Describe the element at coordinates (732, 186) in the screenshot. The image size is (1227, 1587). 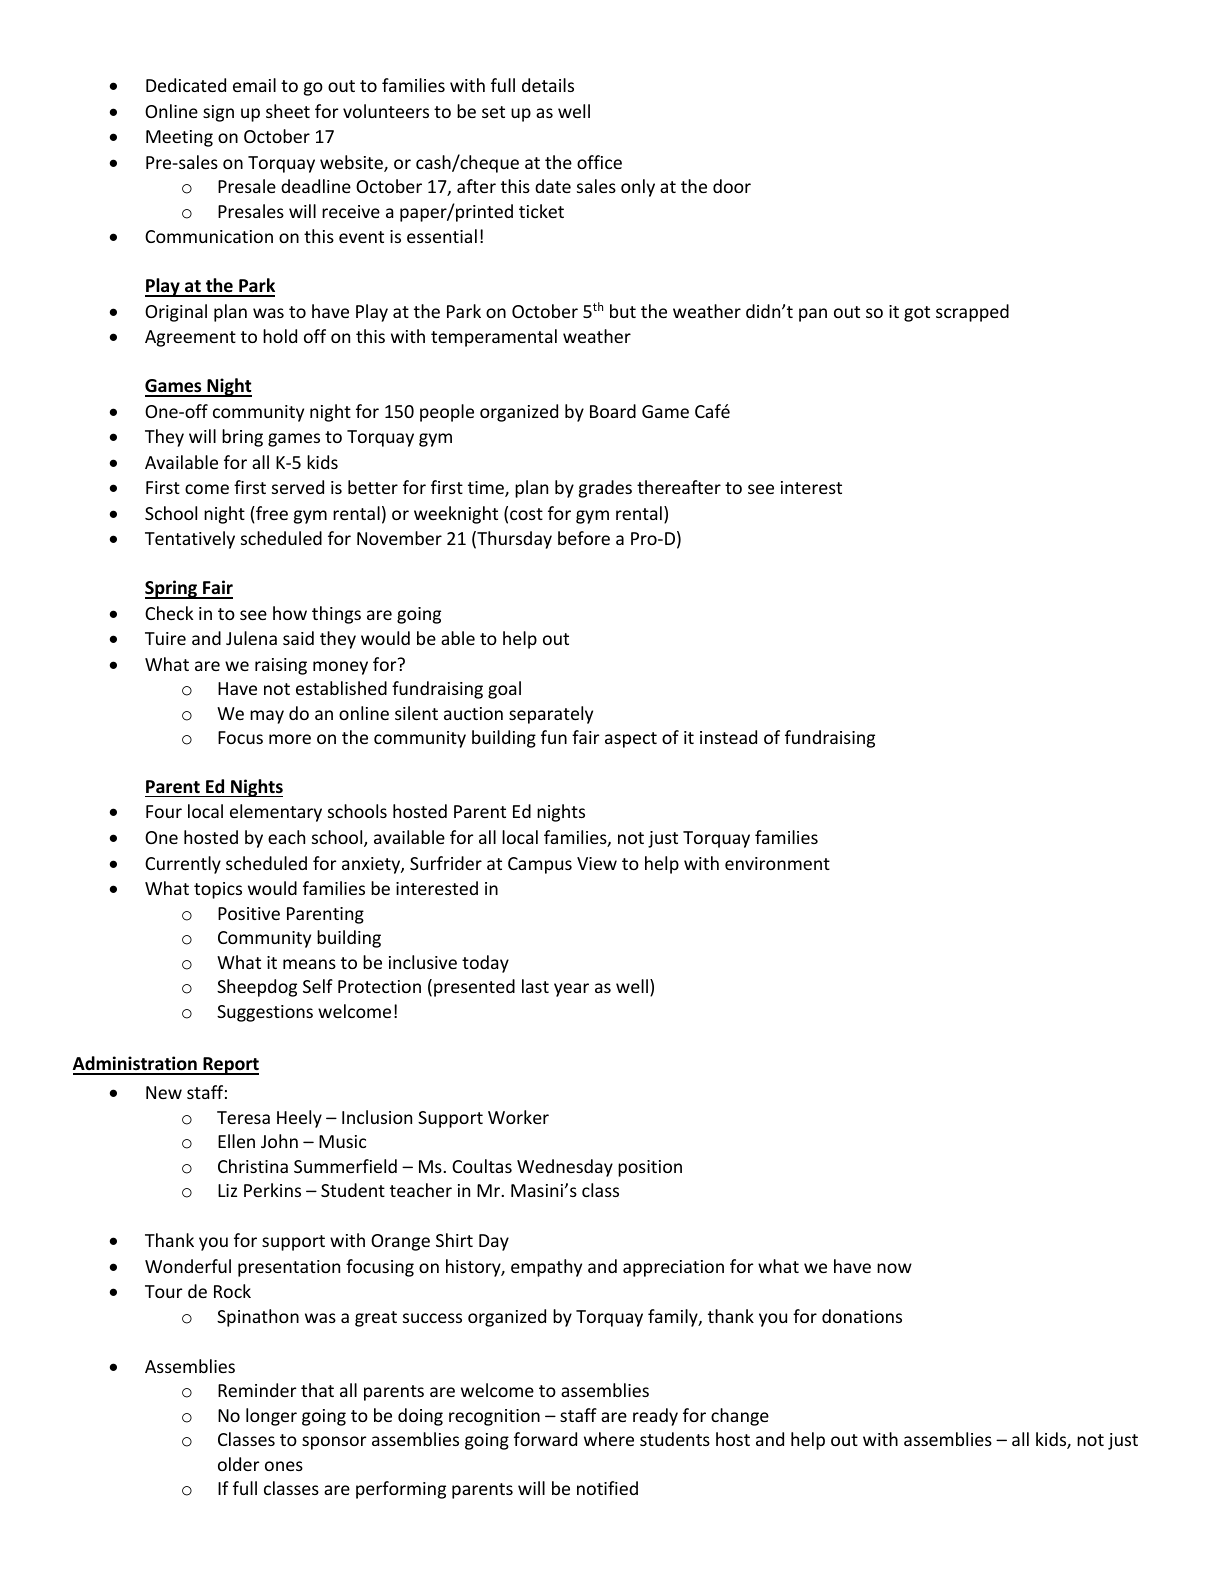
I see `door` at that location.
